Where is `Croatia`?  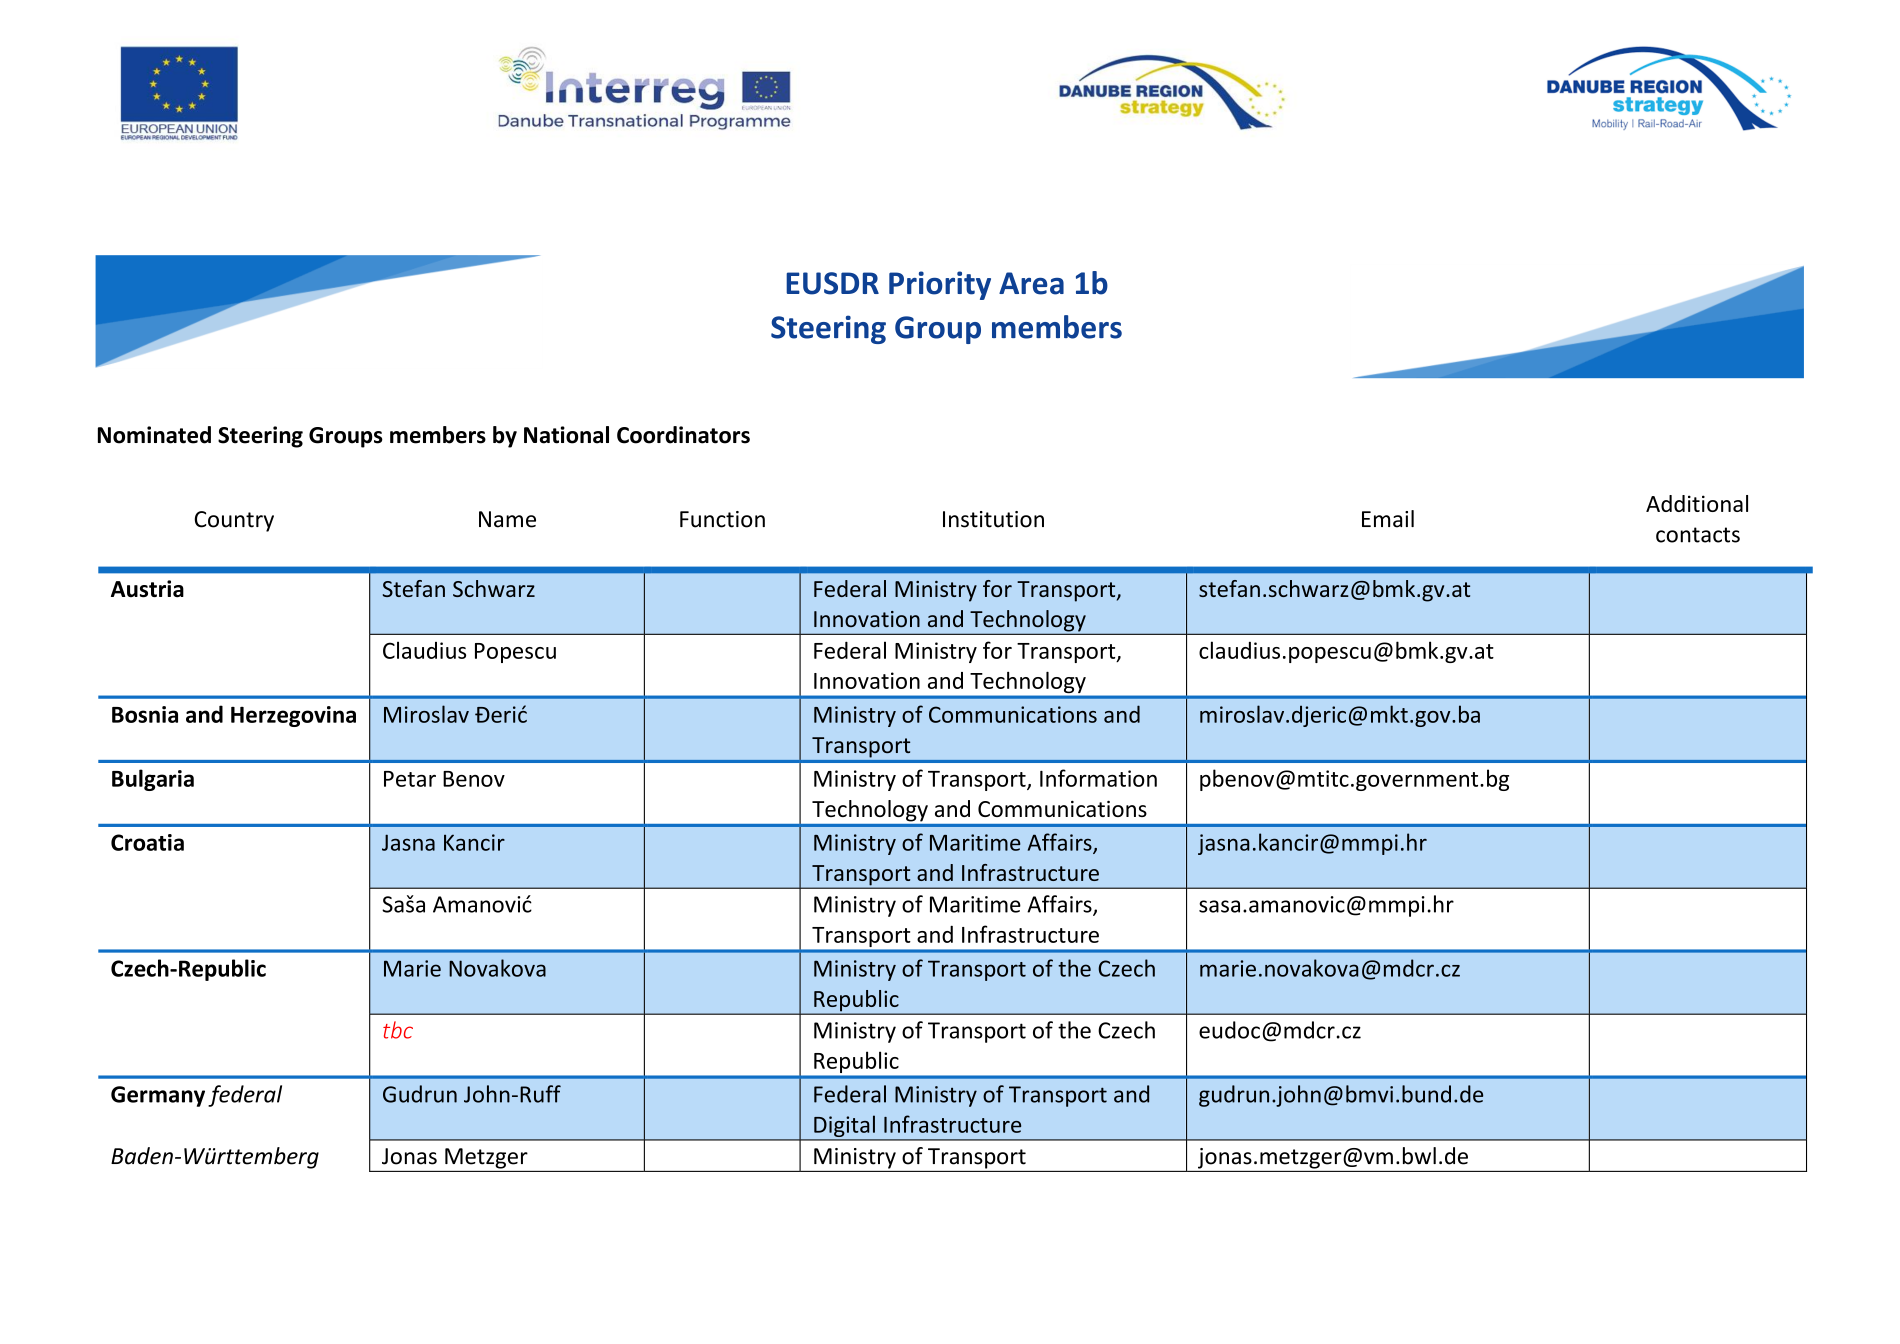
Croatia is located at coordinates (147, 842).
